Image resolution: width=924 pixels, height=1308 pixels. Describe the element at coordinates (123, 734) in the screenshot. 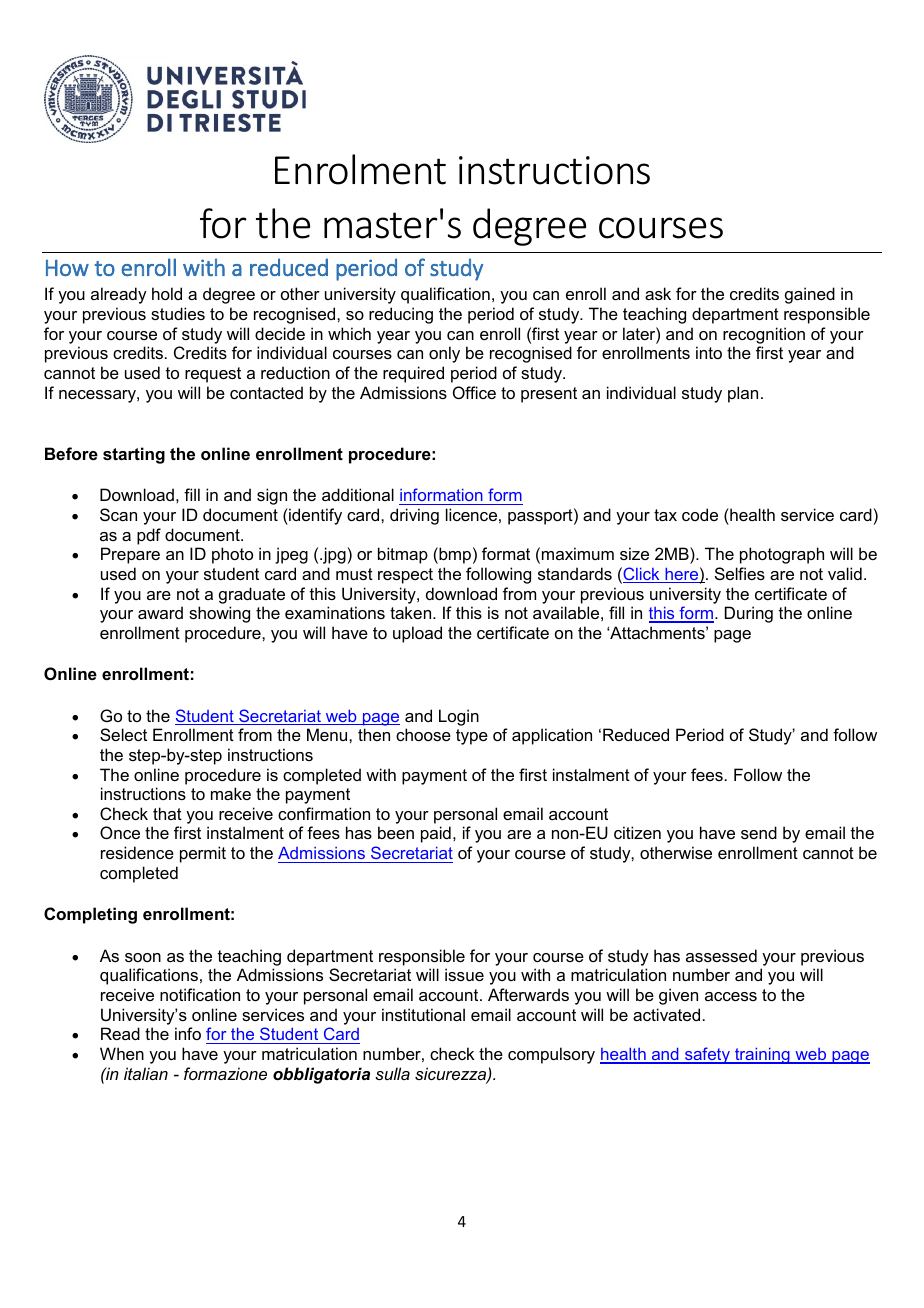

I see `Select` at that location.
